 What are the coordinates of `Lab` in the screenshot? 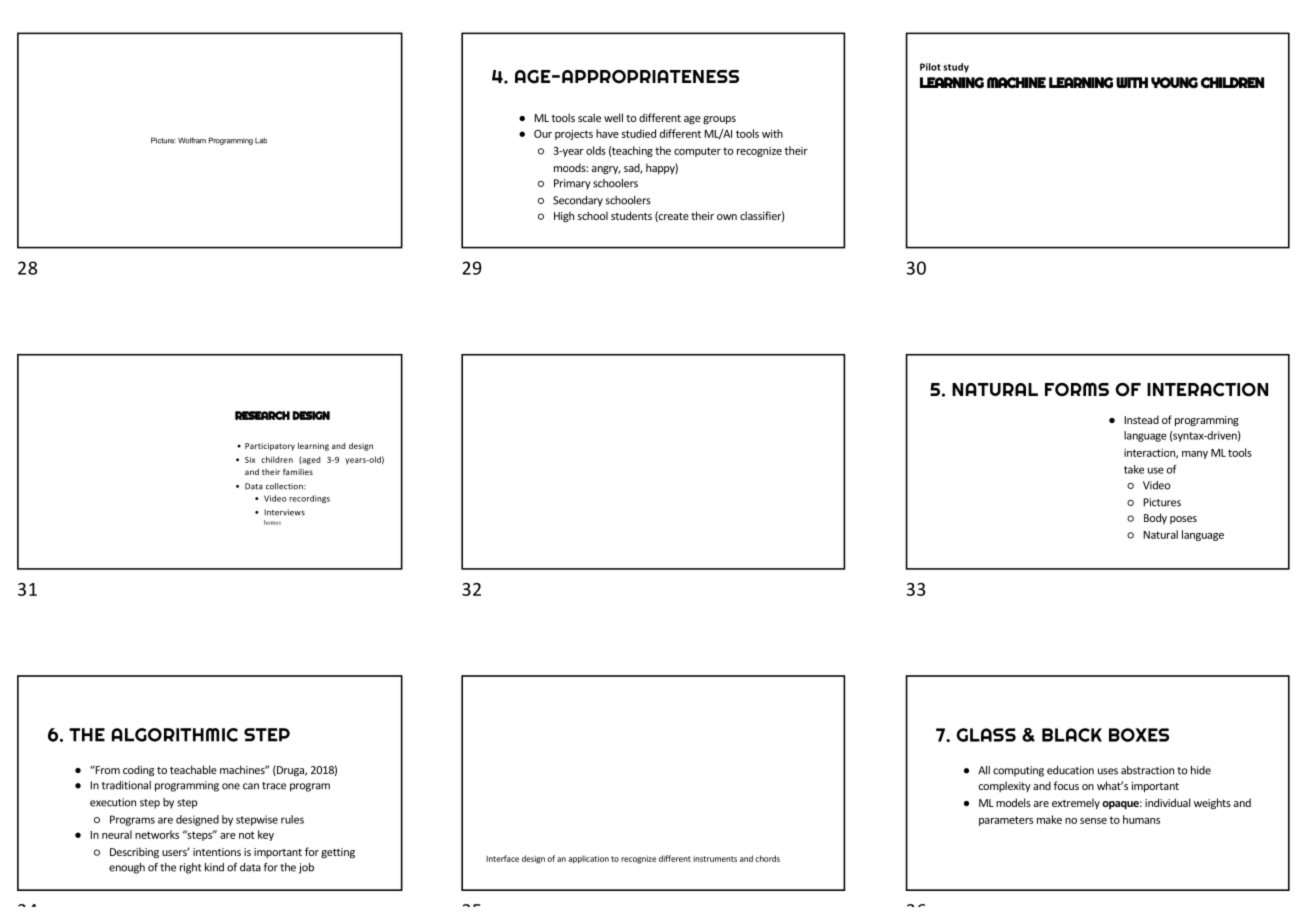 It's located at (261, 141).
